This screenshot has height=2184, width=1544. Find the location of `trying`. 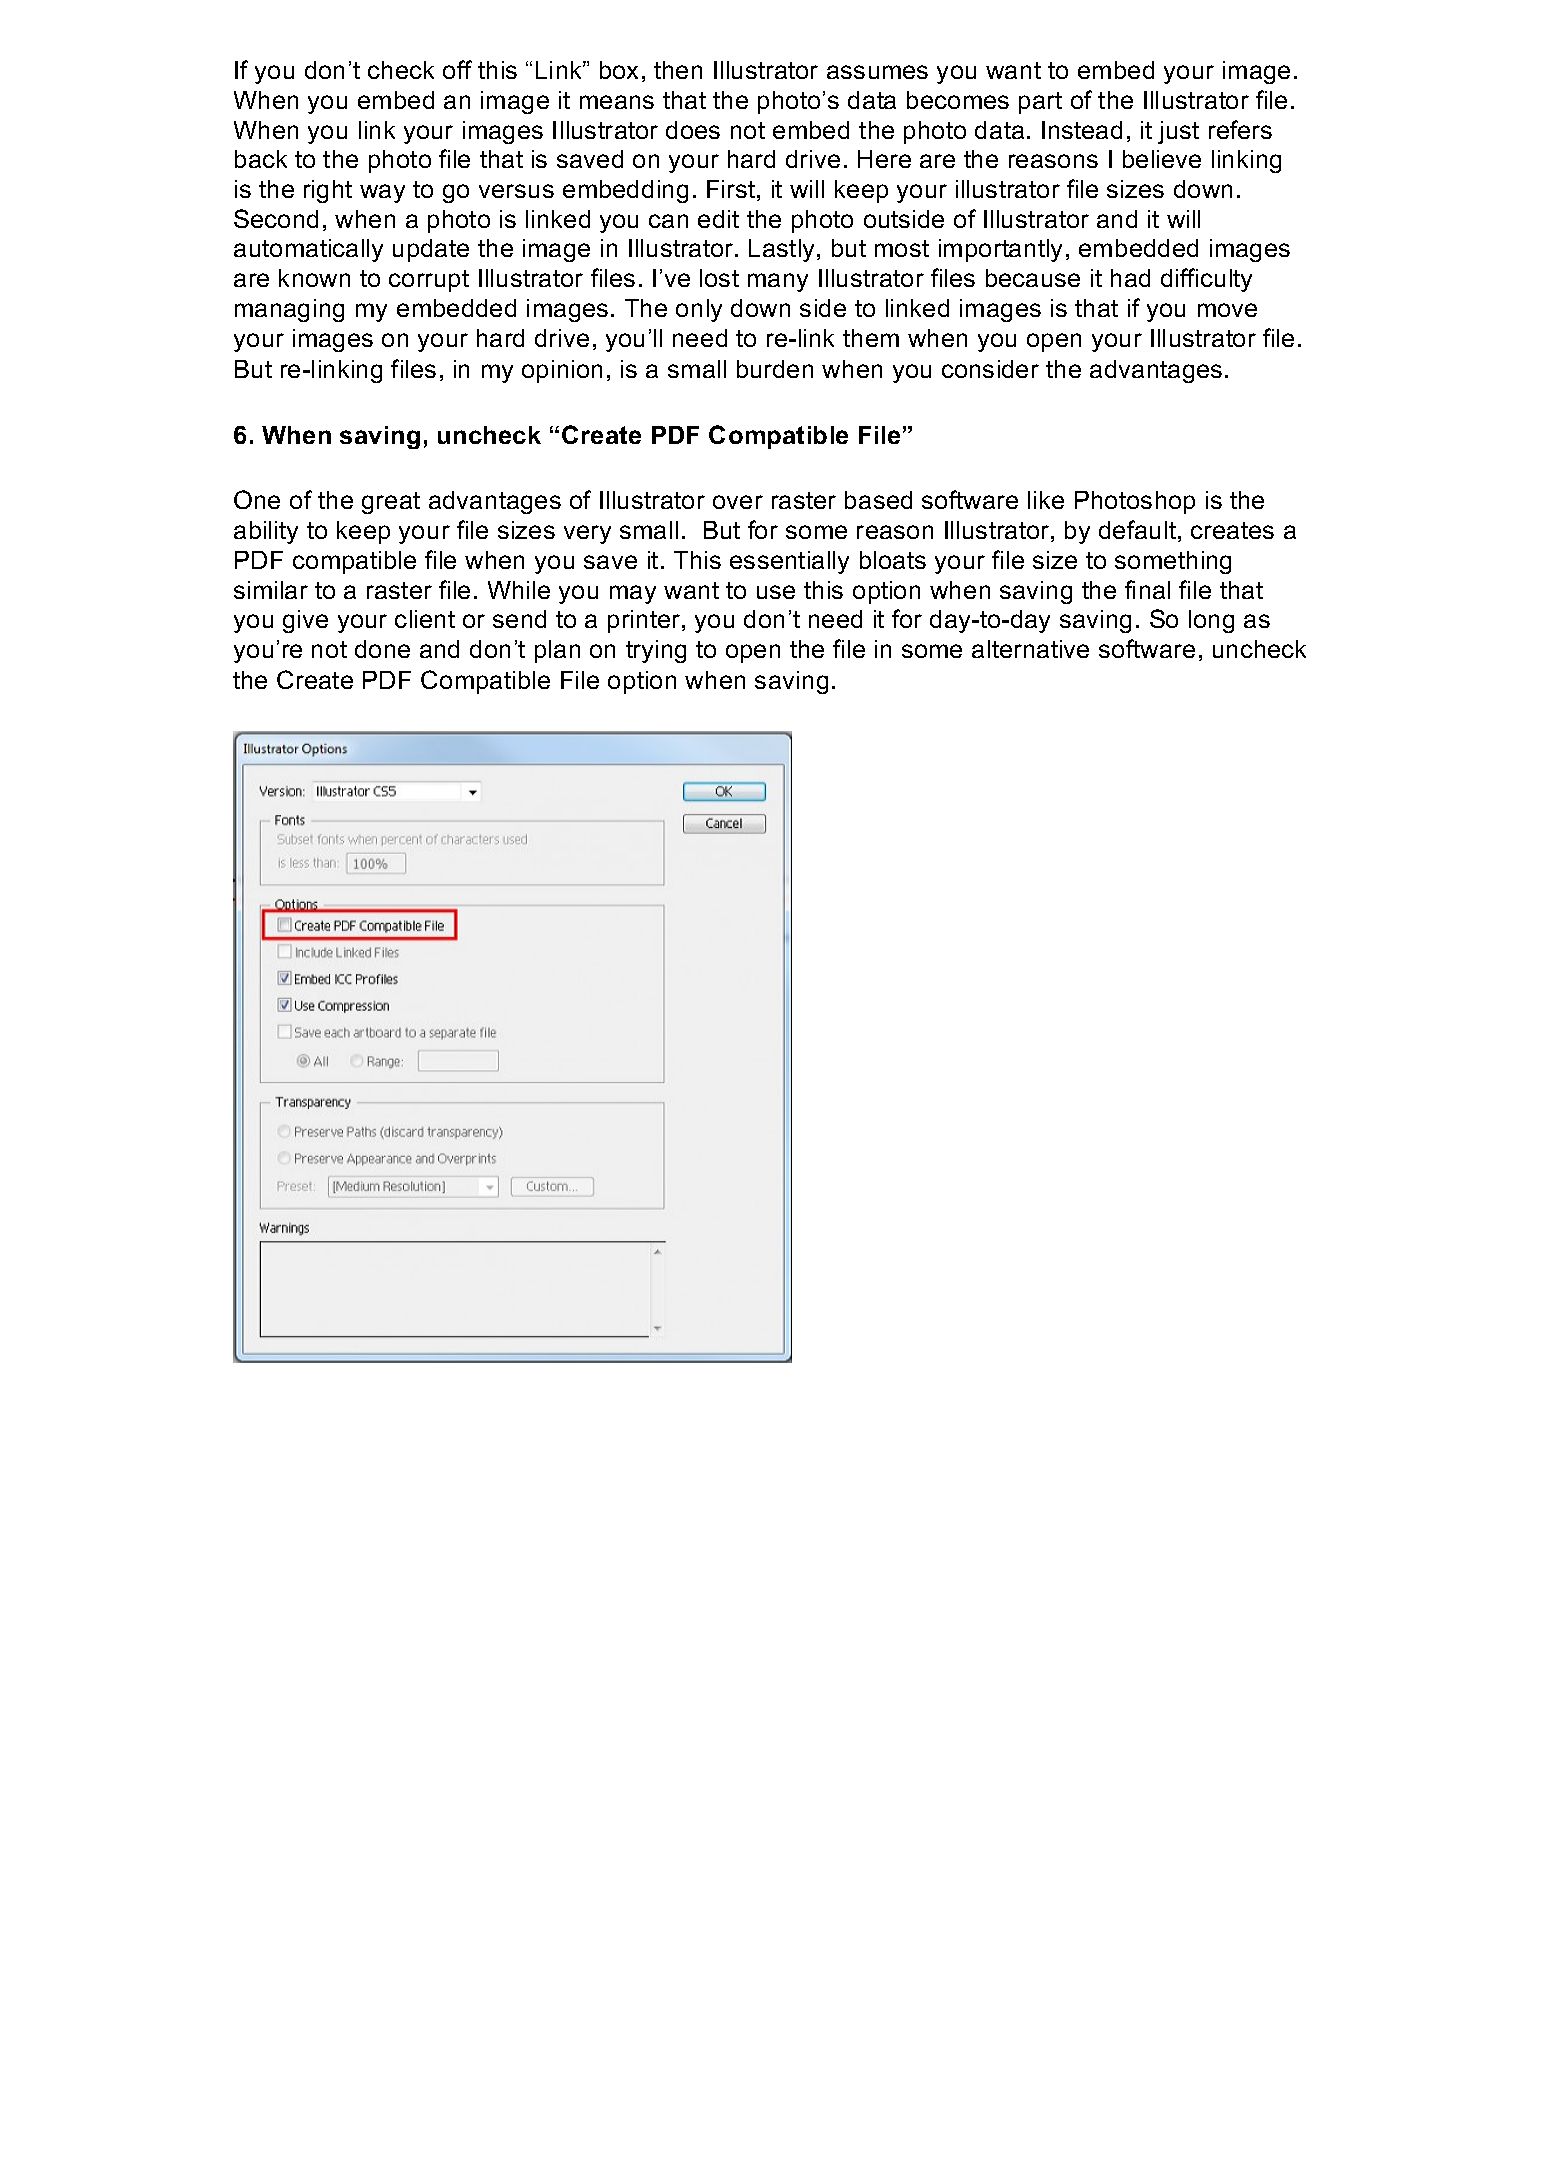

trying is located at coordinates (656, 651).
